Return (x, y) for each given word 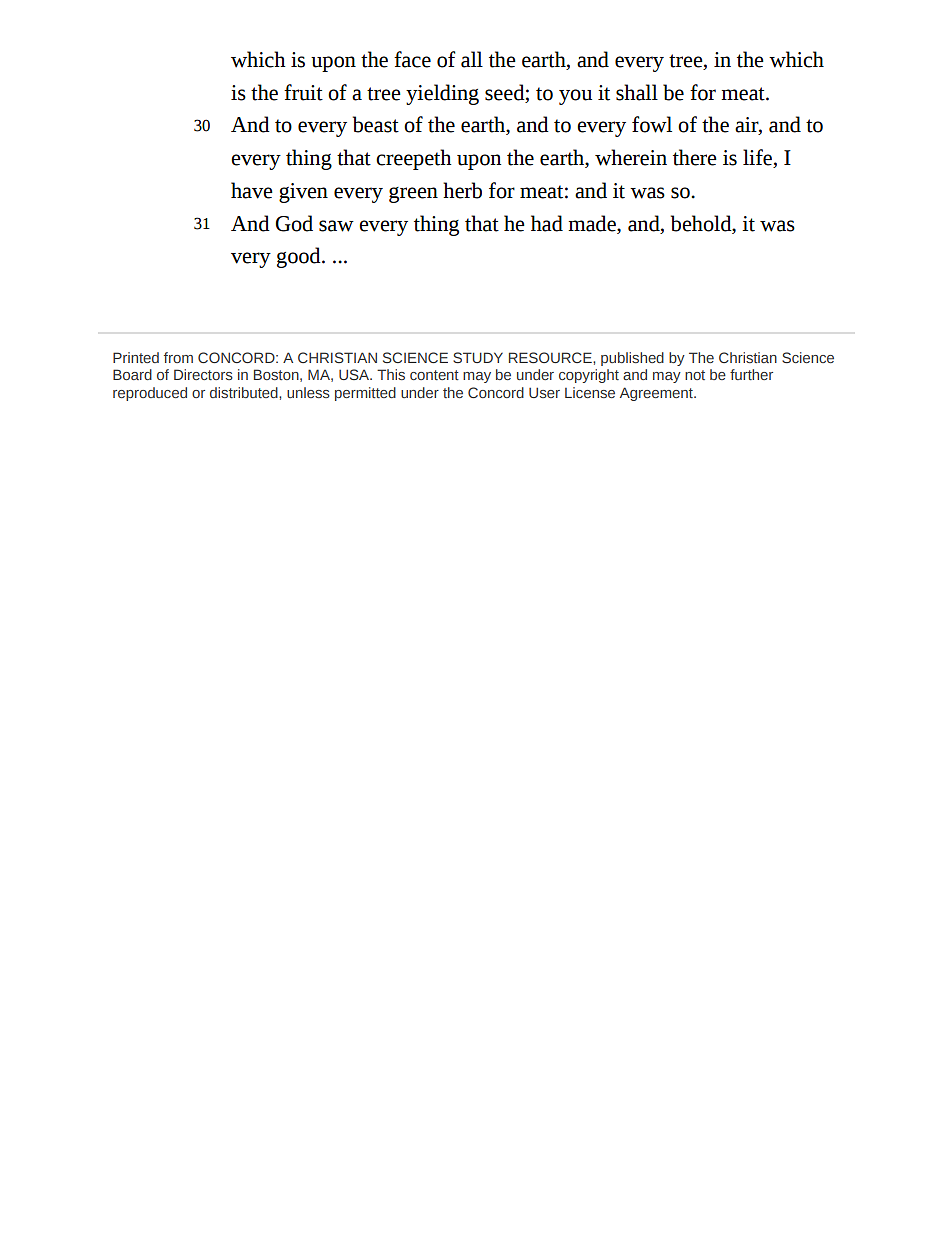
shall (637, 92)
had (547, 223)
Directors (203, 374)
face (412, 59)
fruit (303, 92)
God (294, 223)
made (593, 223)
